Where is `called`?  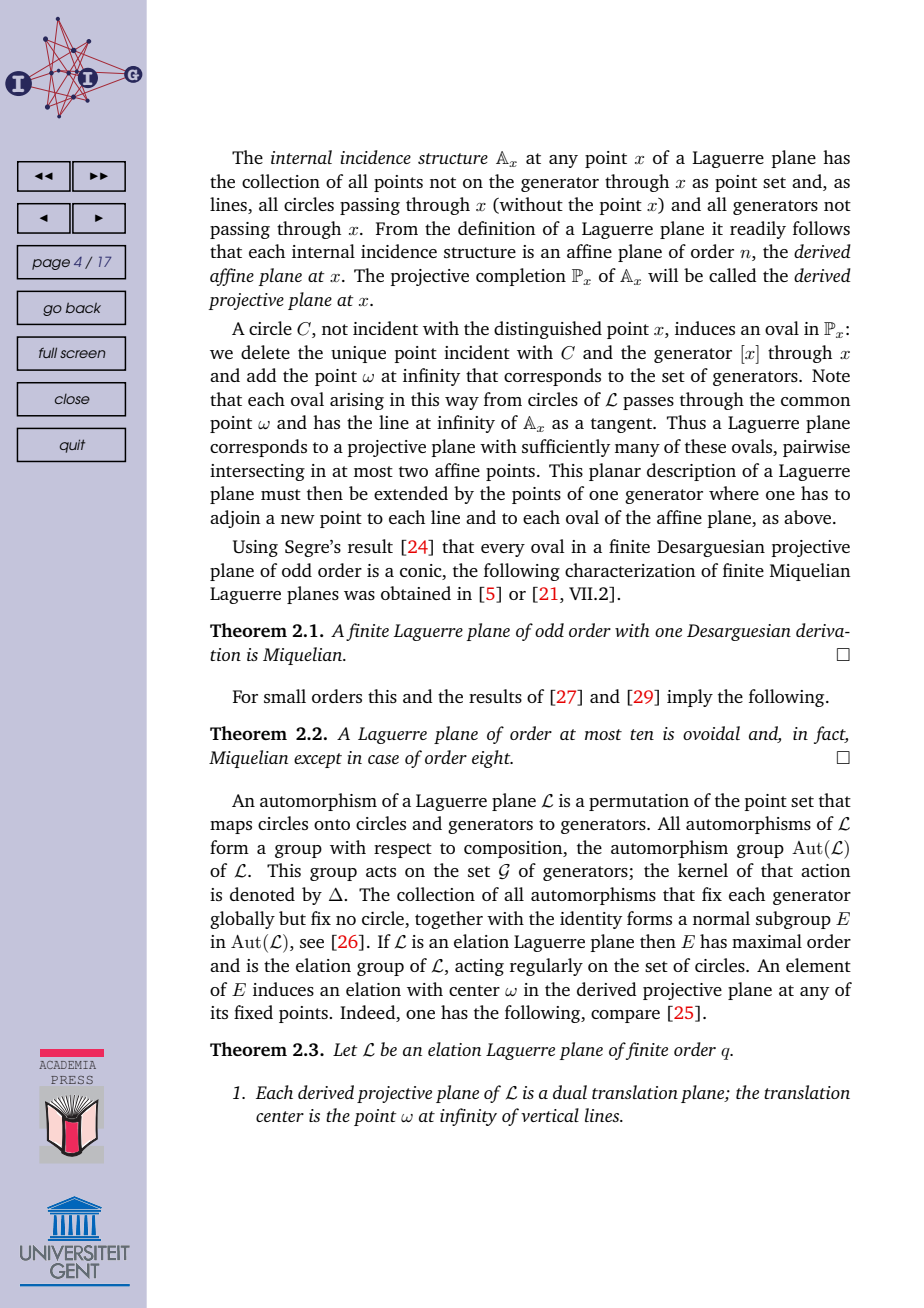 called is located at coordinates (733, 275).
